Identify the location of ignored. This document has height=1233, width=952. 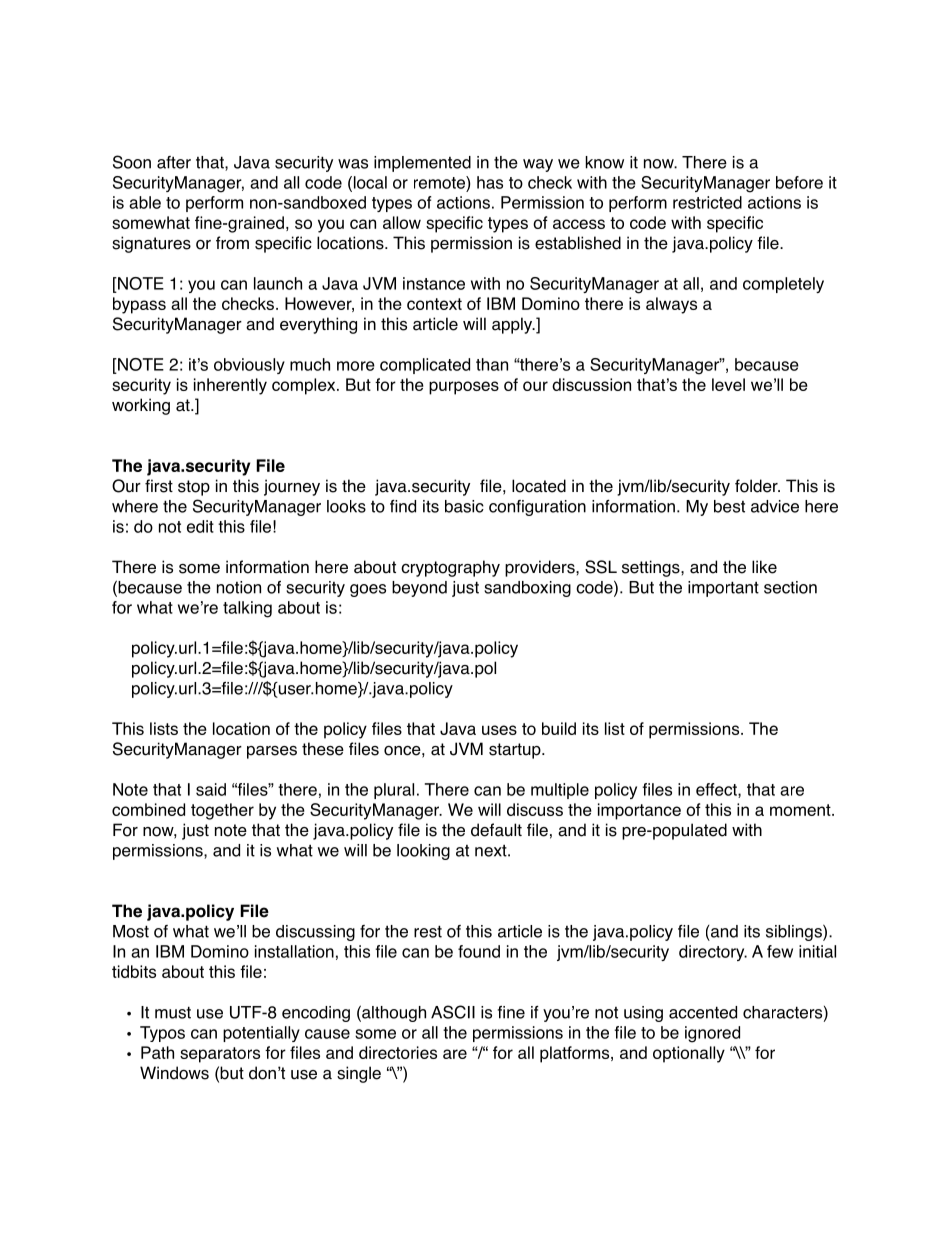
(712, 1034).
